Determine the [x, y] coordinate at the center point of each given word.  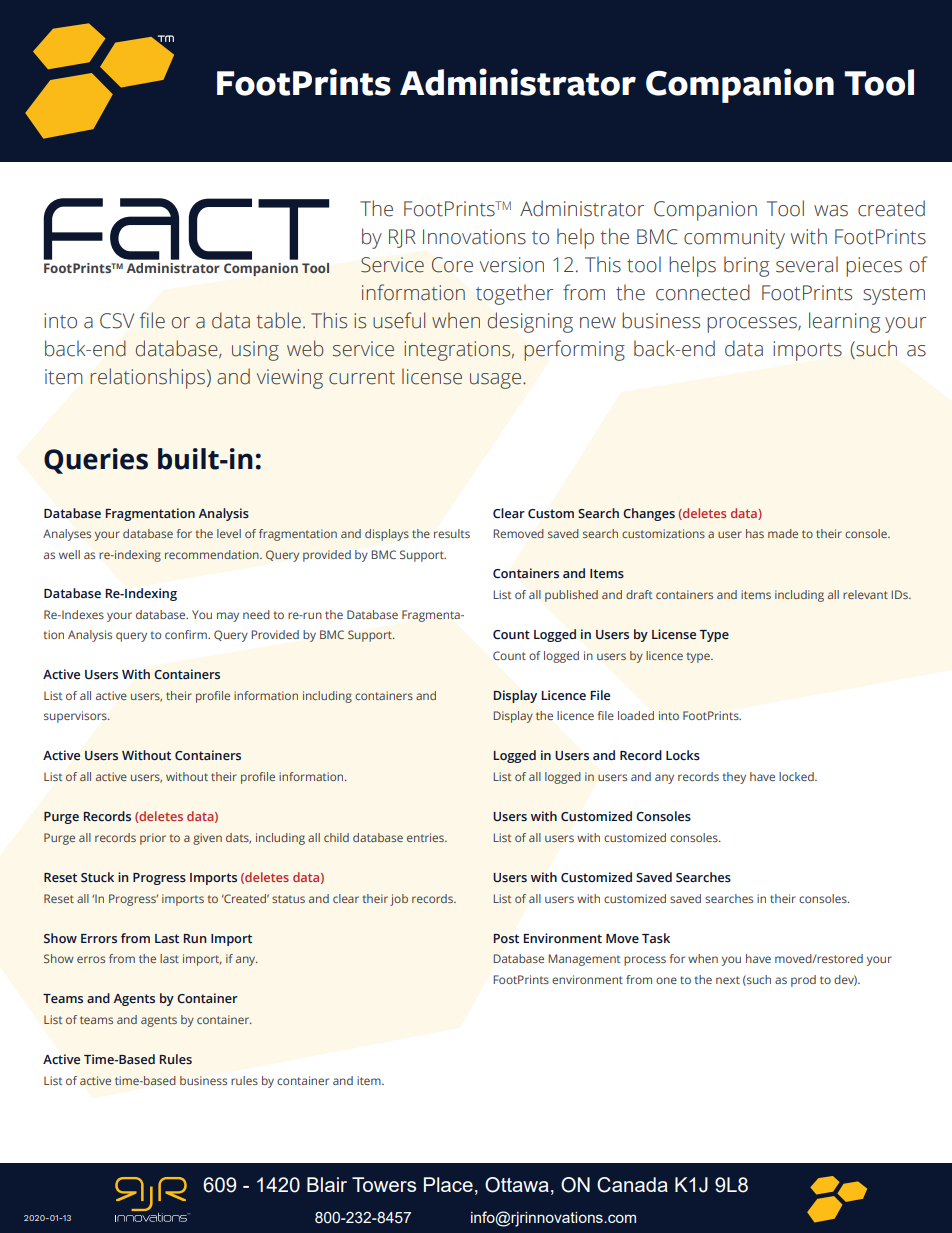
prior [153, 839]
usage [497, 381]
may [228, 617]
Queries [96, 461]
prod [803, 981]
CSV [117, 321]
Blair [327, 1184]
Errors [99, 938]
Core [452, 265]
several [807, 264]
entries [426, 837]
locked [797, 776]
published [571, 596]
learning [844, 322]
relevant [865, 594]
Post [506, 938]
